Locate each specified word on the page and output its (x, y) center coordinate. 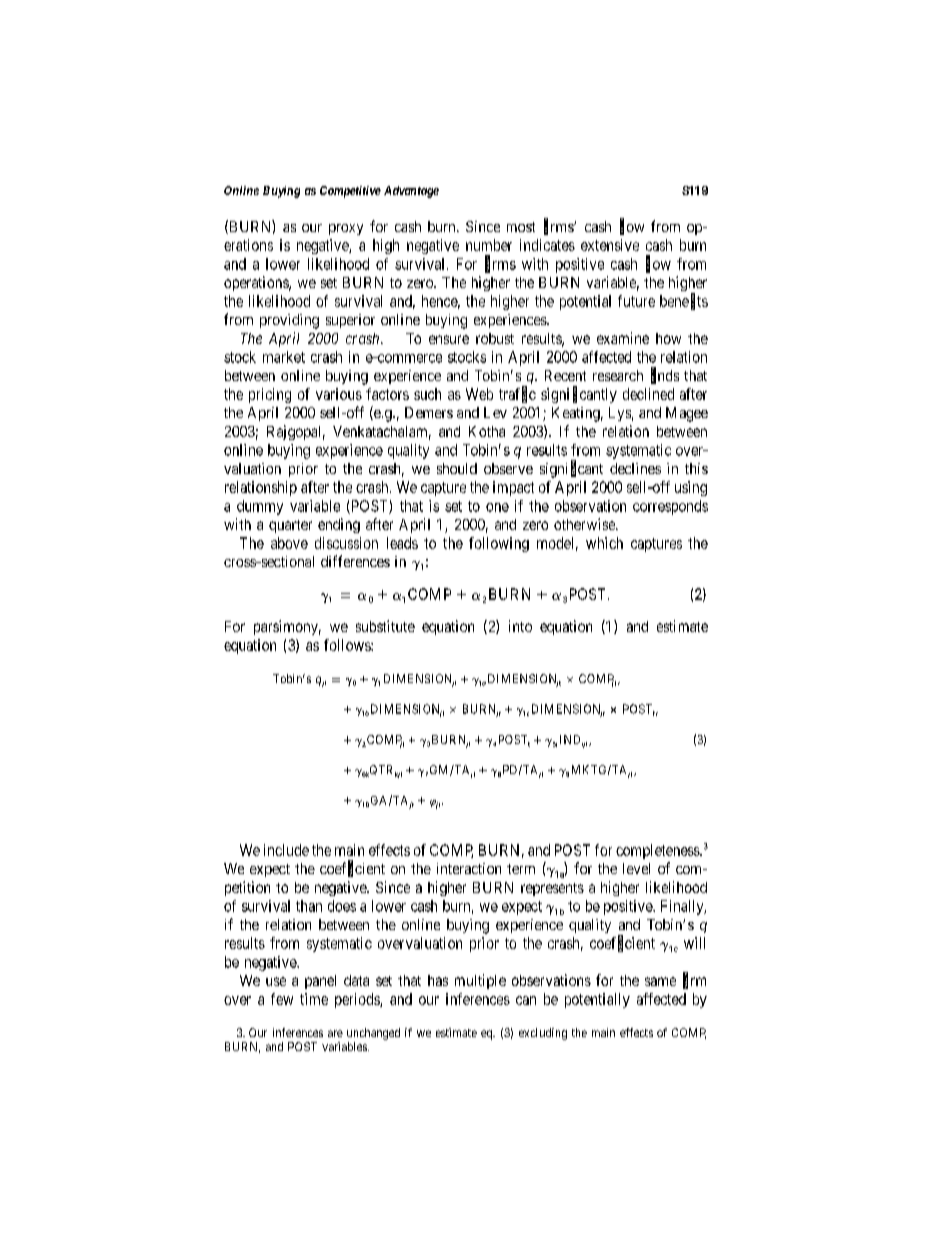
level (636, 868)
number (489, 245)
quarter (290, 526)
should (457, 468)
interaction (469, 868)
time (314, 999)
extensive (610, 245)
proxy (346, 229)
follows (348, 645)
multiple (480, 981)
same (660, 981)
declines (635, 468)
